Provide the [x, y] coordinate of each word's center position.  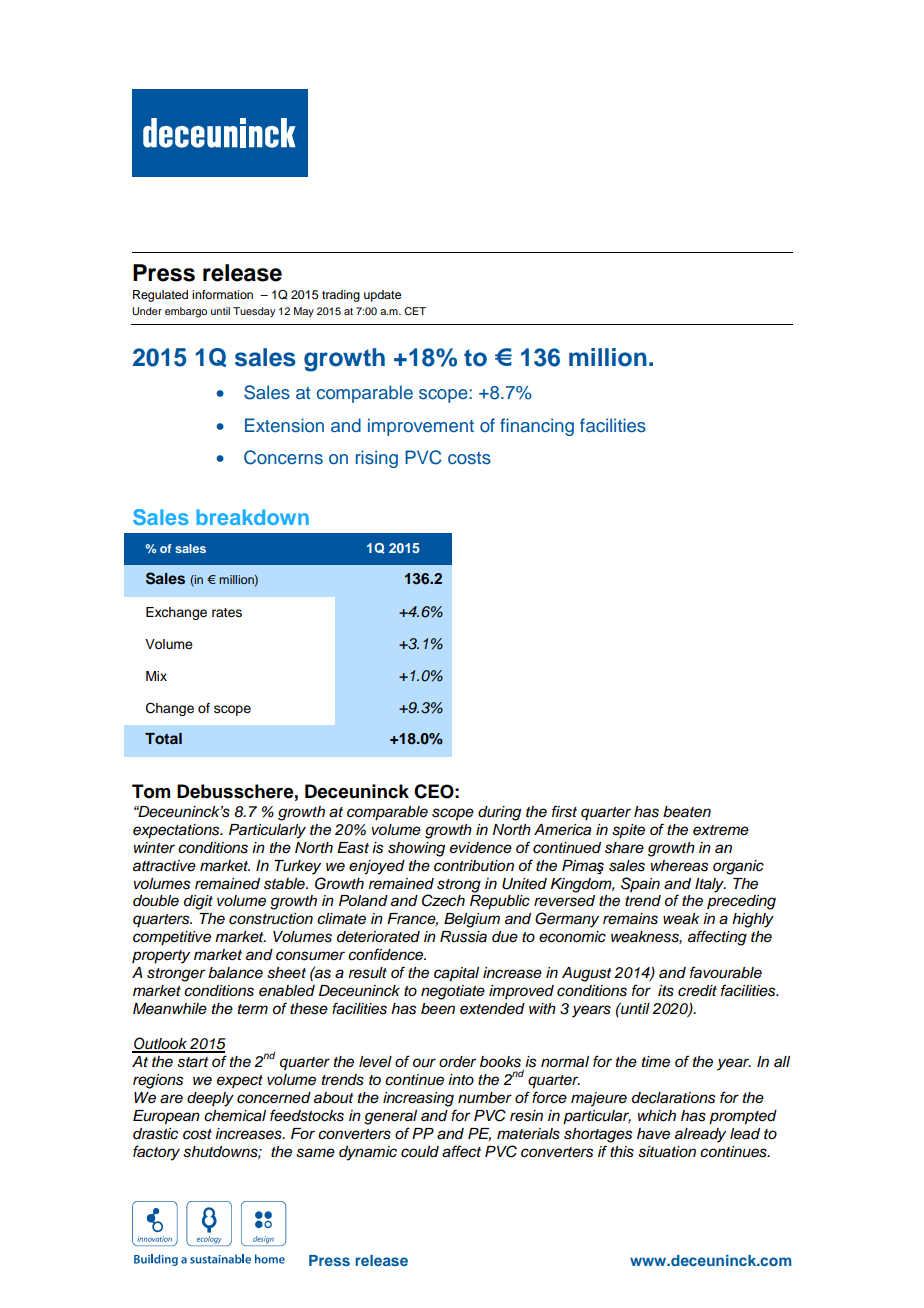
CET [415, 311]
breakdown [253, 517]
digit [198, 902]
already [700, 1135]
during [499, 813]
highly [753, 920]
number [485, 1098]
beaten [687, 812]
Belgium [472, 920]
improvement [421, 427]
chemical [235, 1116]
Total [163, 739]
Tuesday [254, 312]
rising [377, 459]
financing [537, 427]
